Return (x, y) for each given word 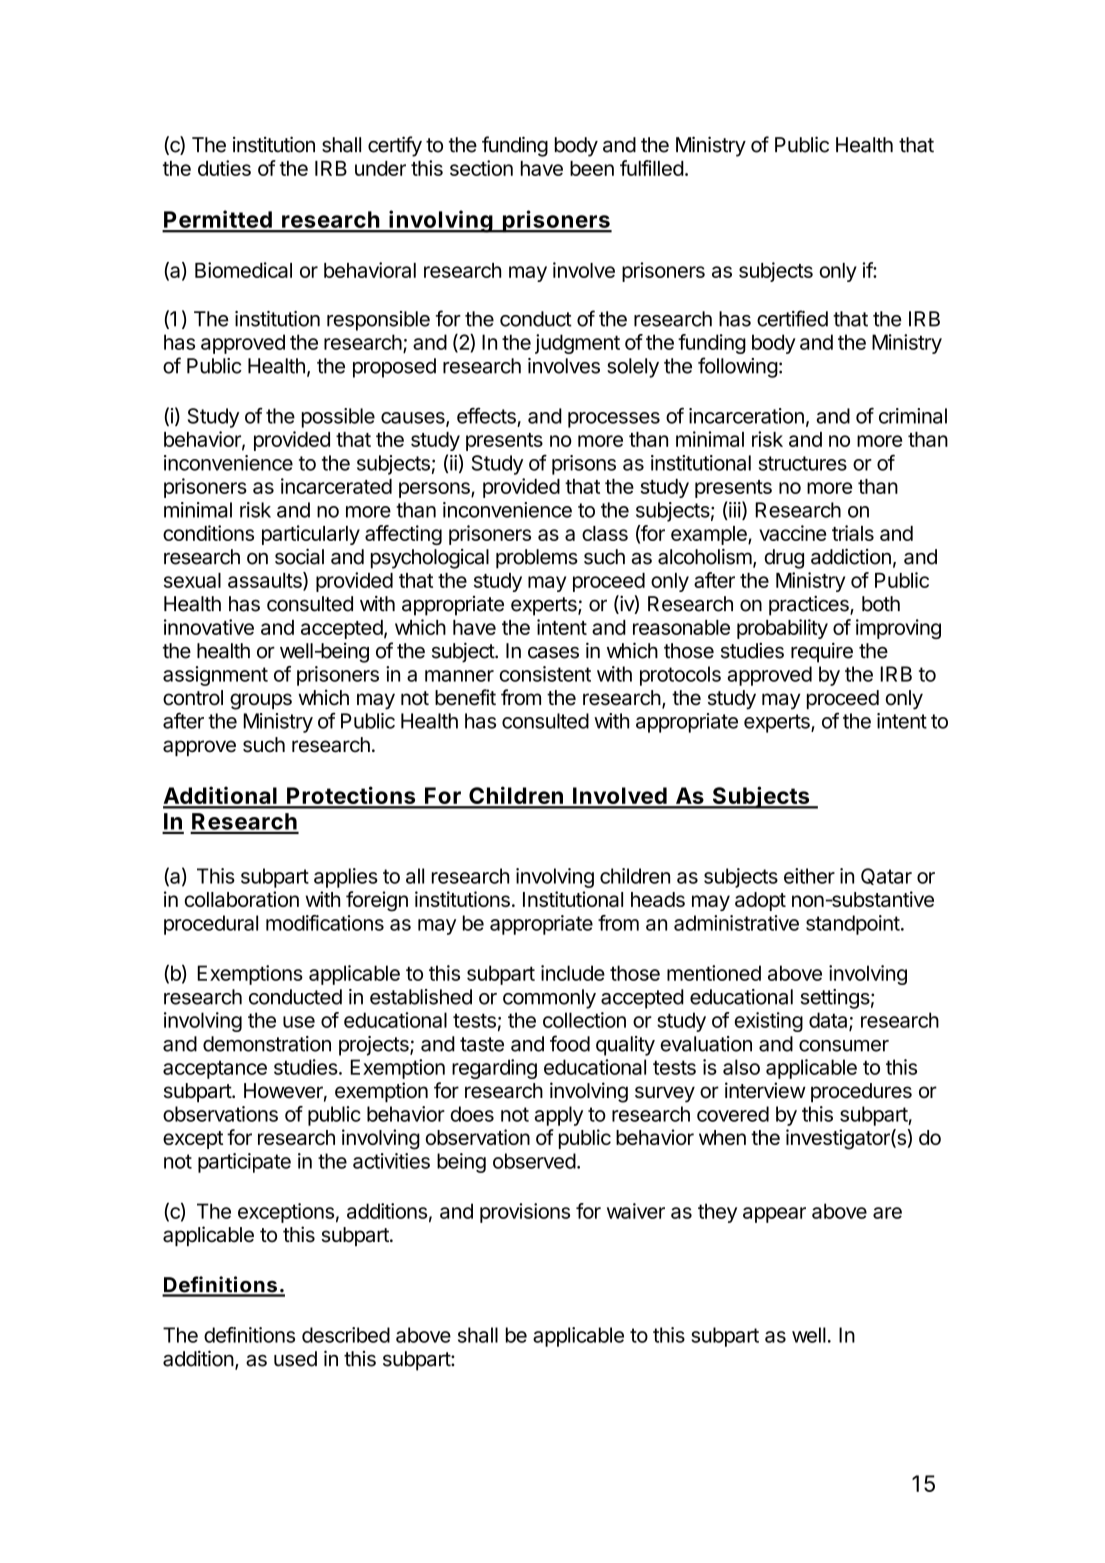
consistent (545, 674)
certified (792, 318)
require (822, 652)
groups (261, 701)
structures (803, 463)
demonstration (267, 1044)
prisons (584, 465)
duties (224, 168)
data (829, 1021)
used (295, 1359)
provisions (525, 1213)
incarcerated (336, 486)
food (570, 1043)
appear (774, 1215)
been (592, 168)
